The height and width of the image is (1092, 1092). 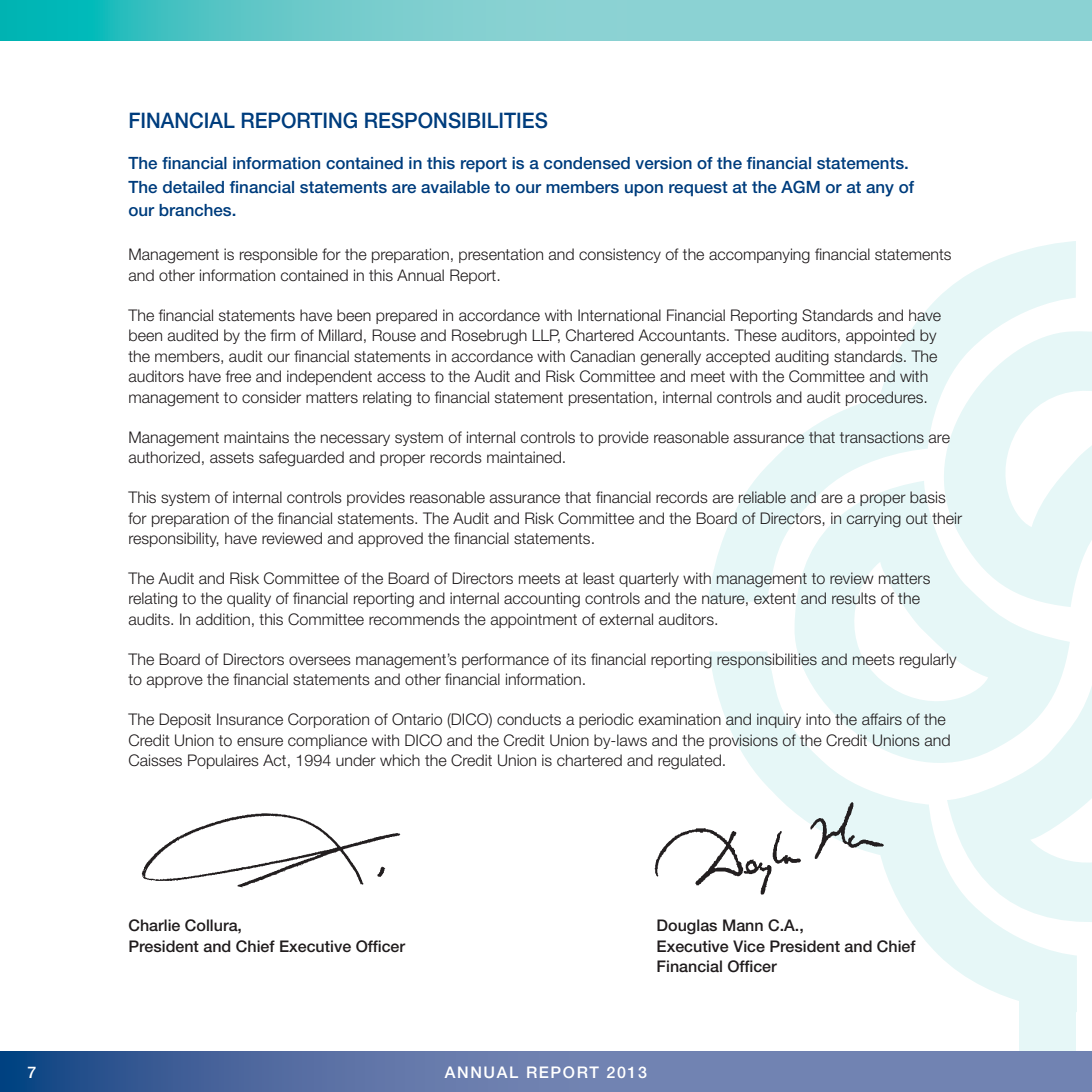 What do you see at coordinates (800, 187) in the image?
I see `AGM` at bounding box center [800, 187].
